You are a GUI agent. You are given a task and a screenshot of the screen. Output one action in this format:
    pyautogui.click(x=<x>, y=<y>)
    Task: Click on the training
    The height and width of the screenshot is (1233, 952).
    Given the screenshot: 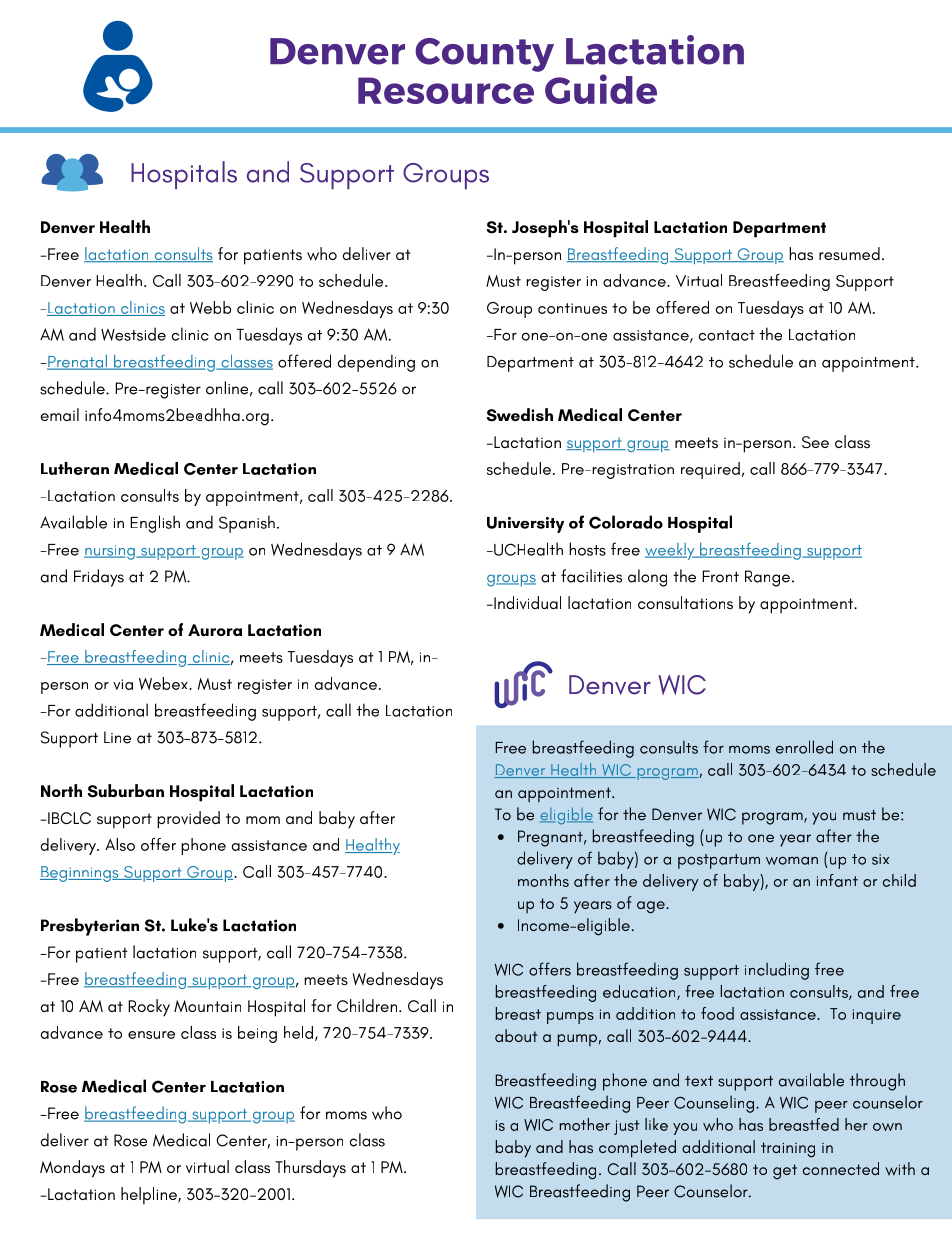 What is the action you would take?
    pyautogui.click(x=788, y=1150)
